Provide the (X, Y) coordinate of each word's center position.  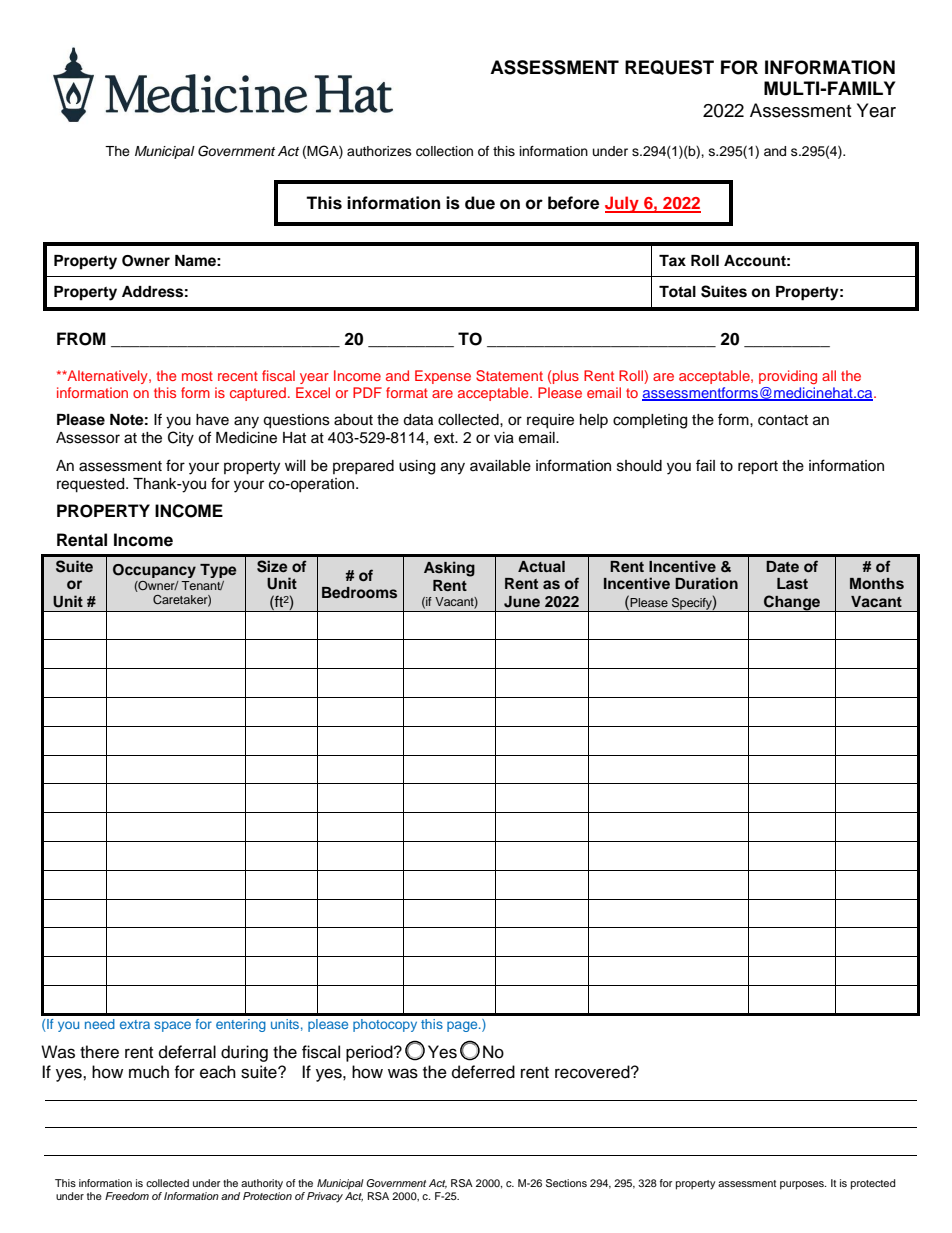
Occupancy (154, 571)
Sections (566, 1183)
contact (783, 420)
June (522, 602)
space (172, 1026)
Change (792, 603)
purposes (803, 1185)
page (463, 1026)
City (181, 439)
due (480, 203)
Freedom (127, 1196)
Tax (672, 260)
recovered (593, 1072)
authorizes (379, 151)
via (504, 438)
